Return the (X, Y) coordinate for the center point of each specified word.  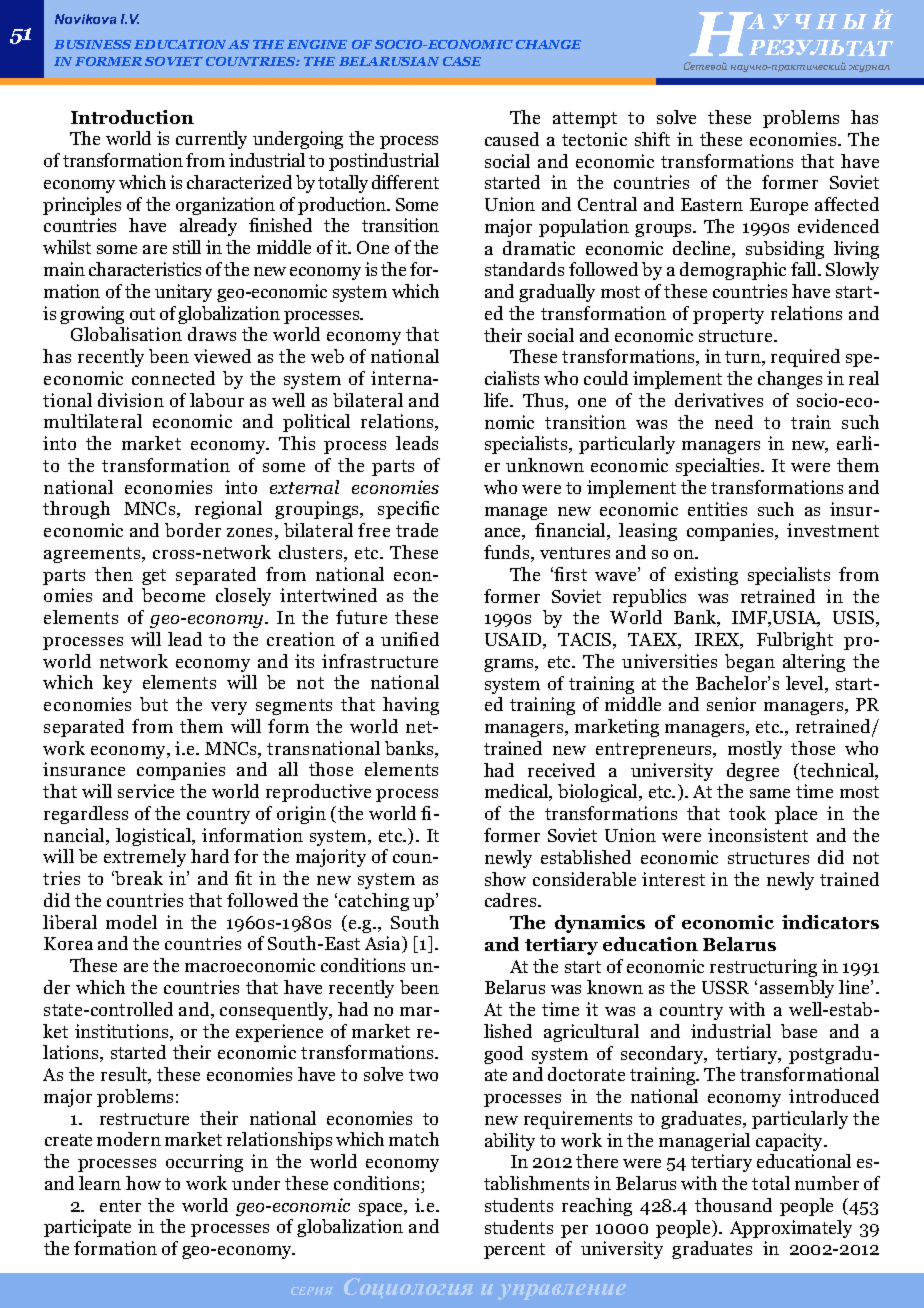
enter (120, 1206)
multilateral (93, 421)
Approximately (791, 1229)
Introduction (132, 117)
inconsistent (758, 835)
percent (514, 1251)
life (498, 400)
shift (652, 139)
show (505, 879)
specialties (719, 467)
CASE (462, 61)
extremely (145, 858)
